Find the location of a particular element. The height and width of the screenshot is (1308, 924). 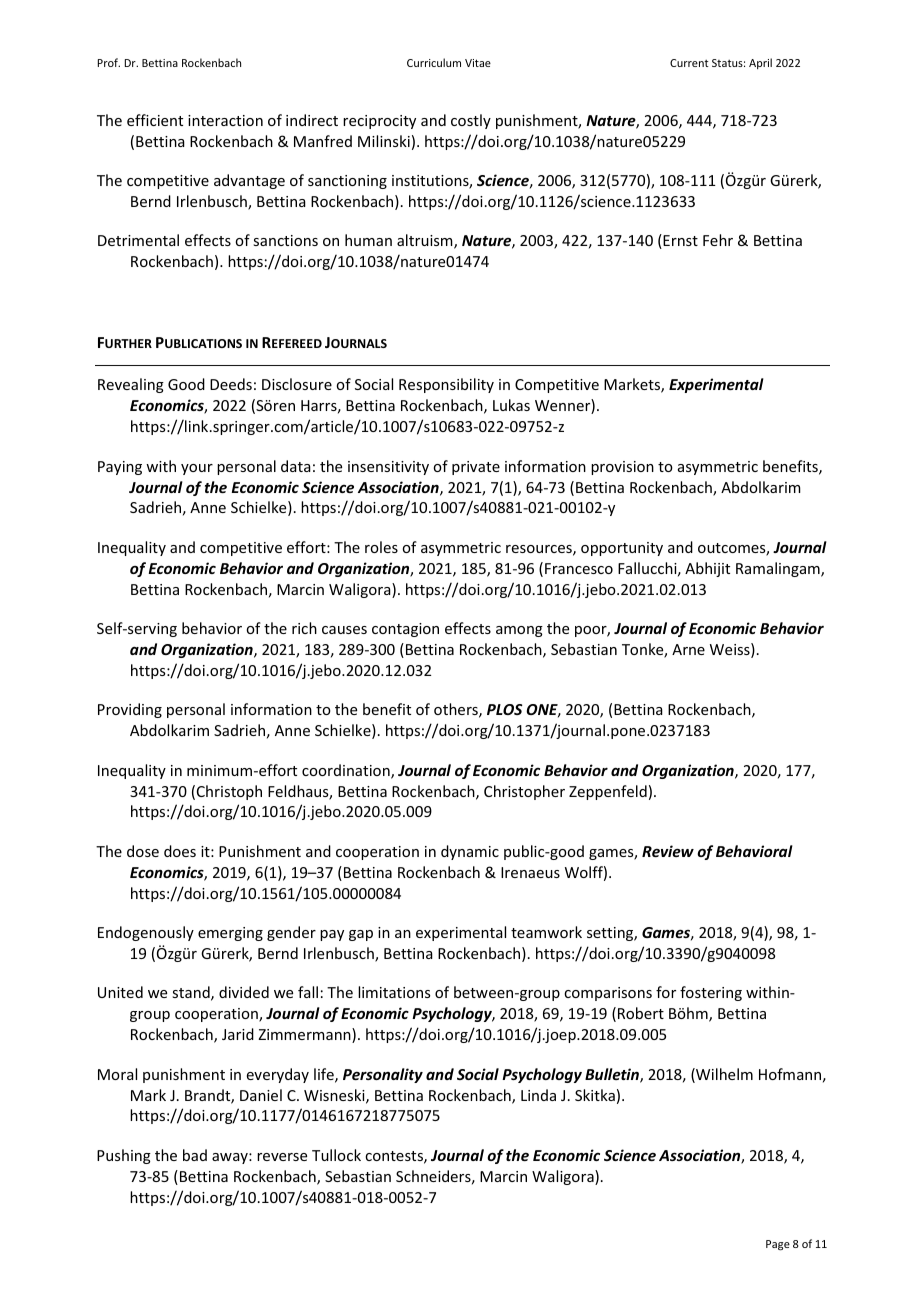

Current is located at coordinates (689, 63).
